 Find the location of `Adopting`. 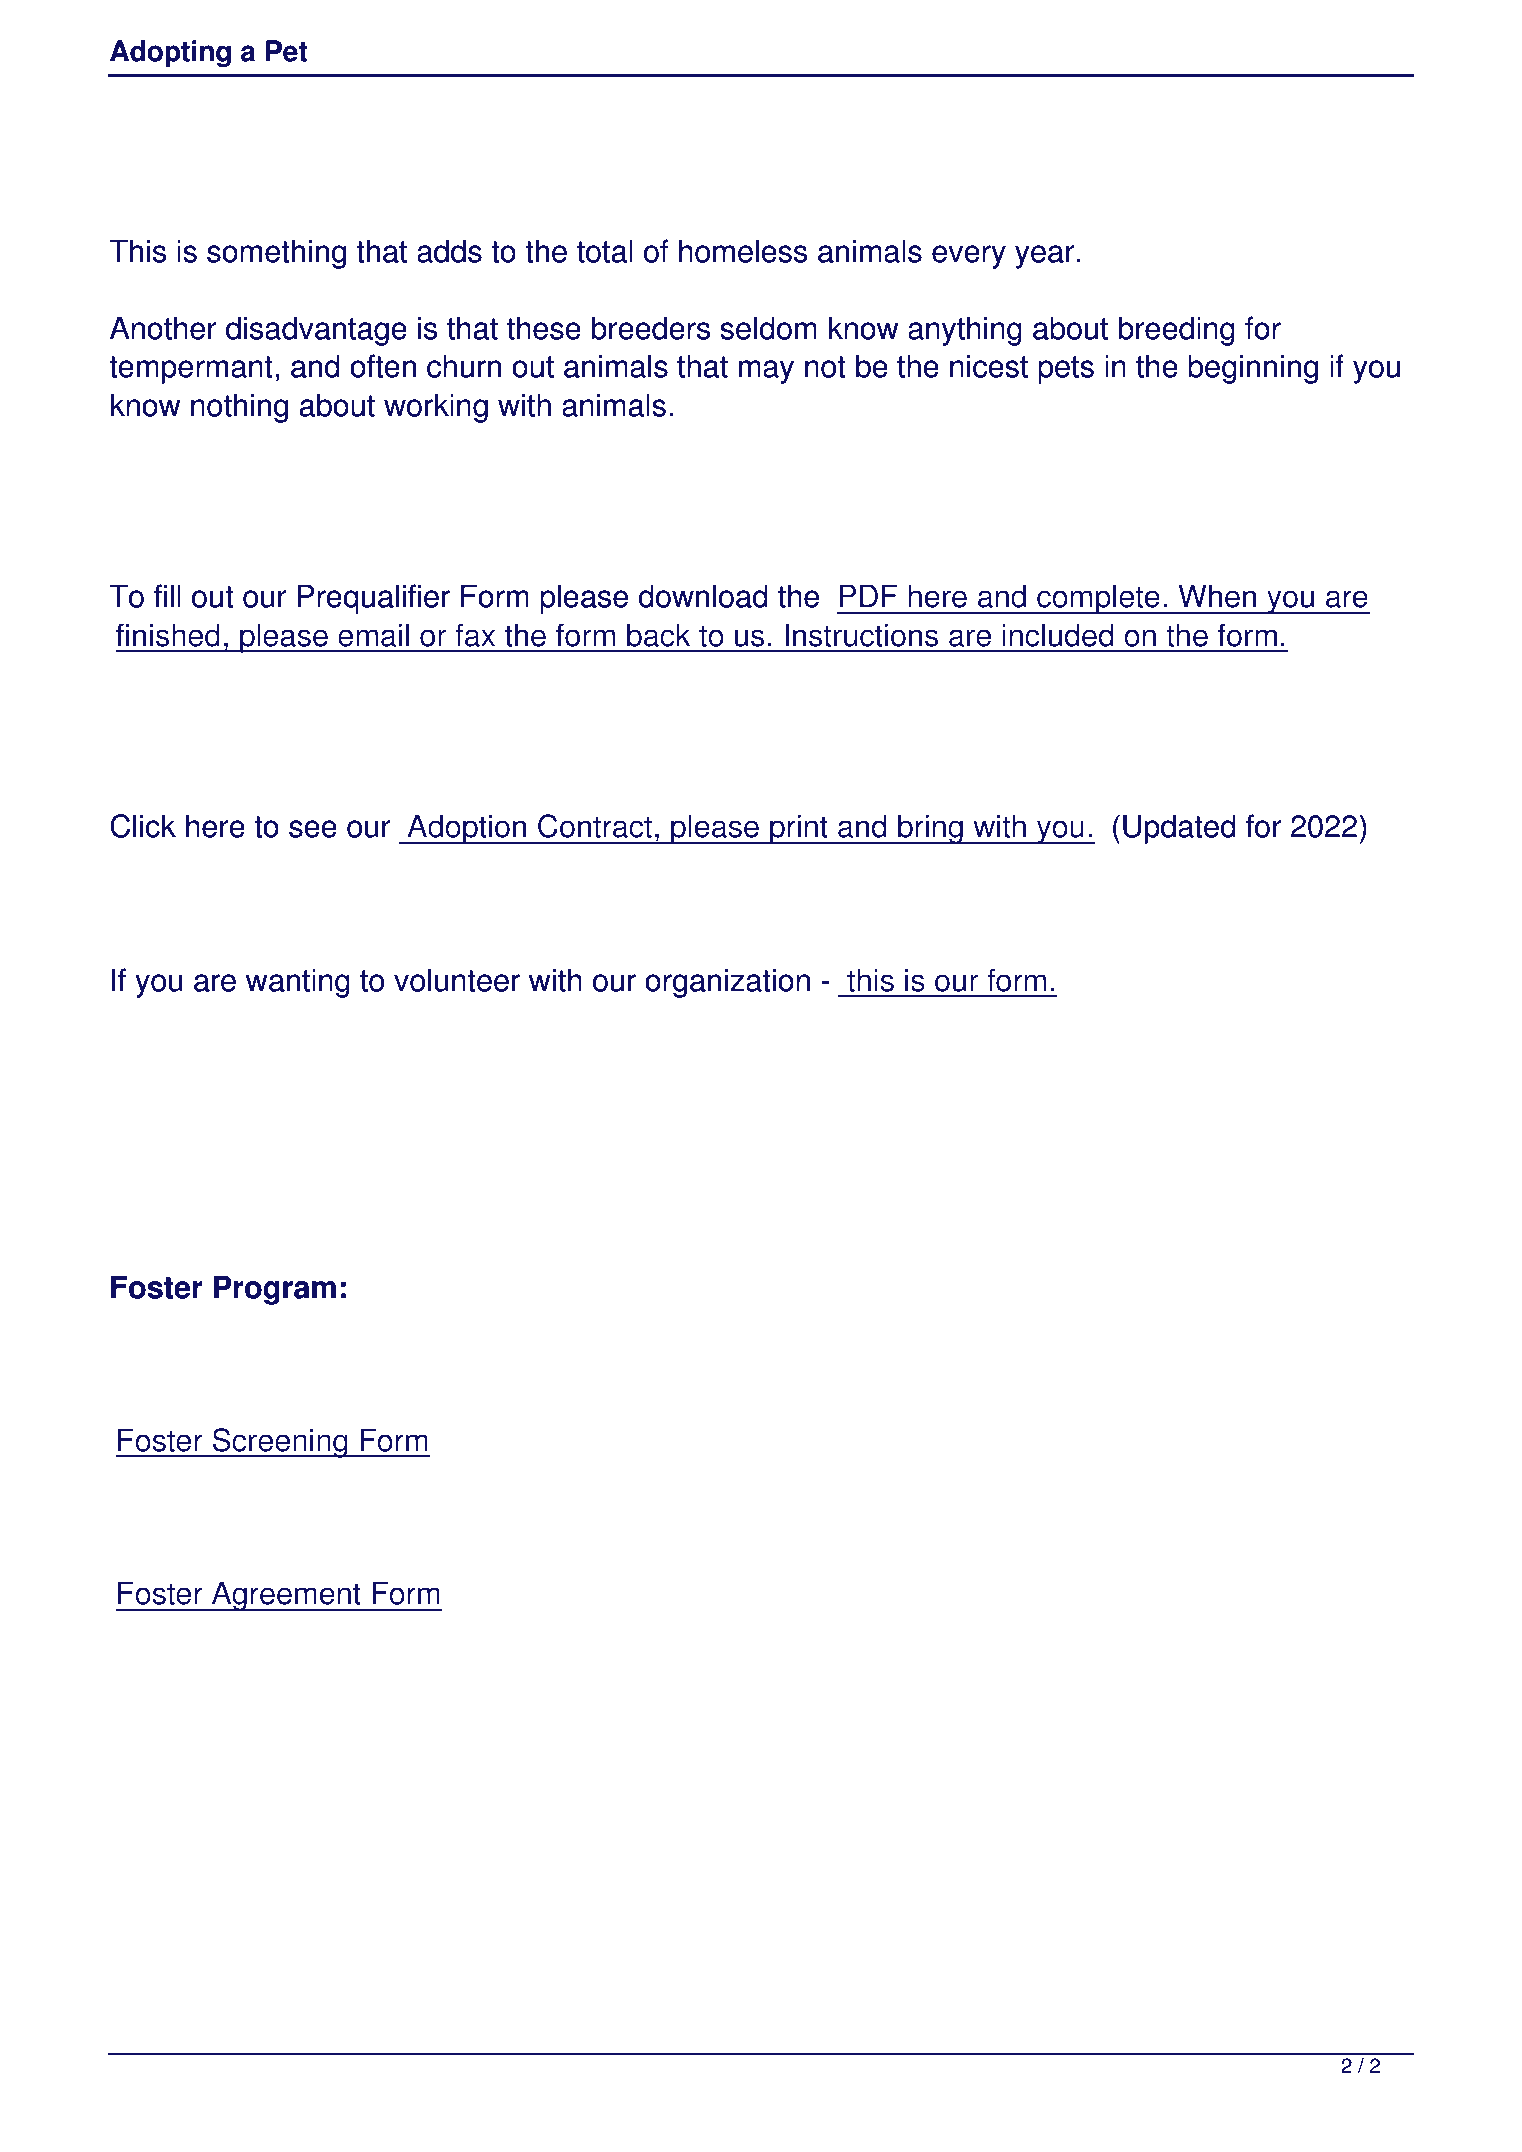

Adopting is located at coordinates (170, 53).
